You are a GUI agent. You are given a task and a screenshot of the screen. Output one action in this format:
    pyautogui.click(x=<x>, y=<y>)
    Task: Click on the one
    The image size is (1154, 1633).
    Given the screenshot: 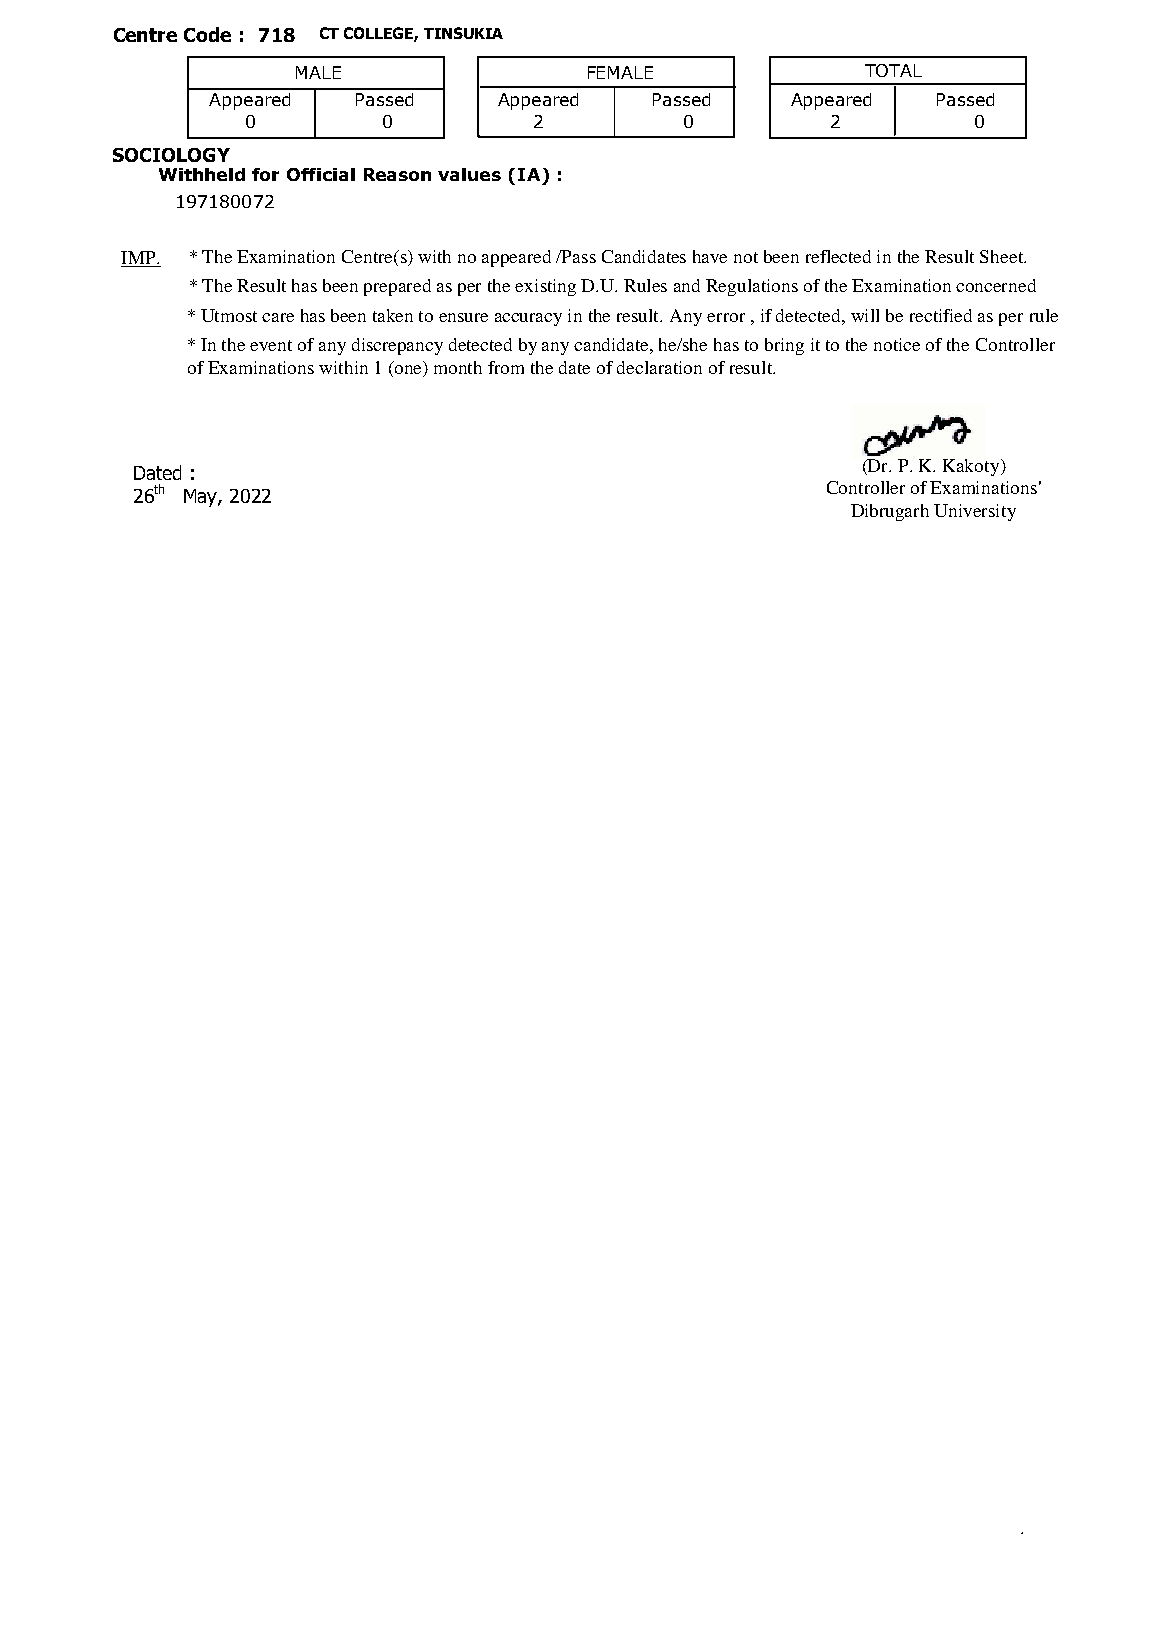 What is the action you would take?
    pyautogui.click(x=410, y=371)
